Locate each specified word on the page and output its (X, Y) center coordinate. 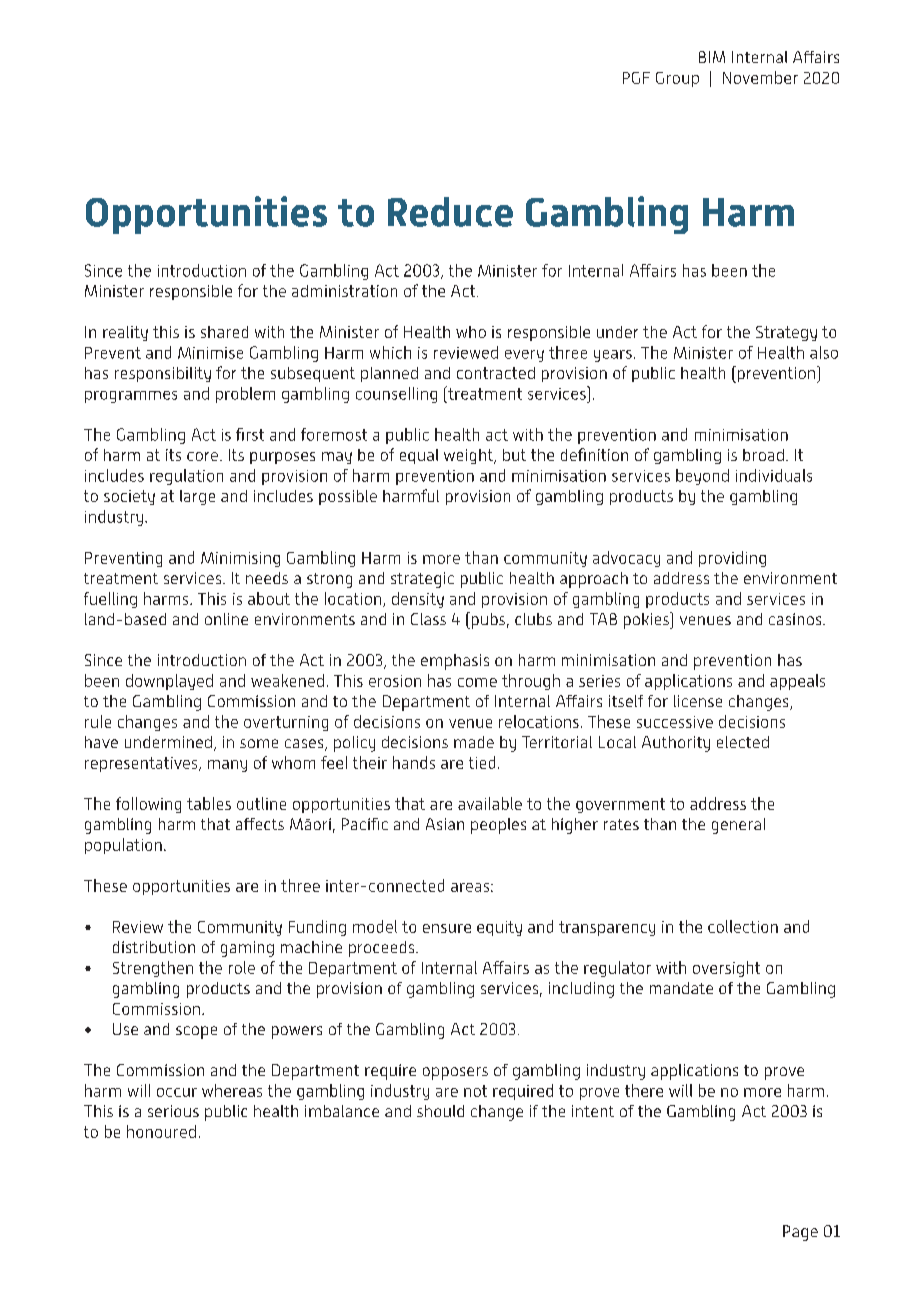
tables (209, 803)
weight (470, 456)
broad (763, 455)
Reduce (450, 212)
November (760, 77)
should (440, 1111)
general (738, 826)
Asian (445, 824)
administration (344, 291)
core (202, 456)
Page (800, 1233)
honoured (161, 1131)
